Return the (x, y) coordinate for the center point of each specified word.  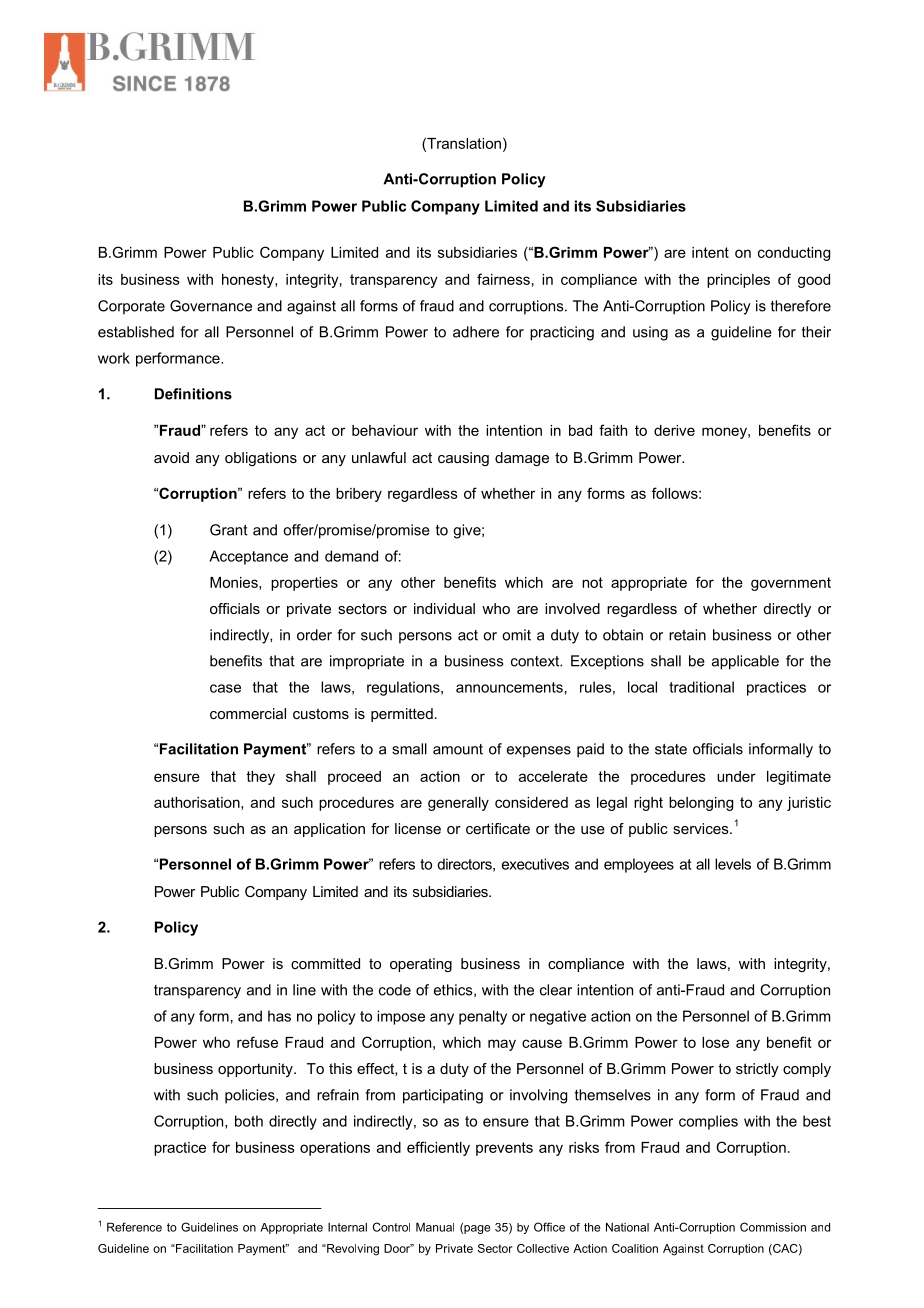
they (260, 778)
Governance (211, 306)
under (736, 776)
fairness (503, 279)
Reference (134, 1227)
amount (458, 749)
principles (738, 281)
